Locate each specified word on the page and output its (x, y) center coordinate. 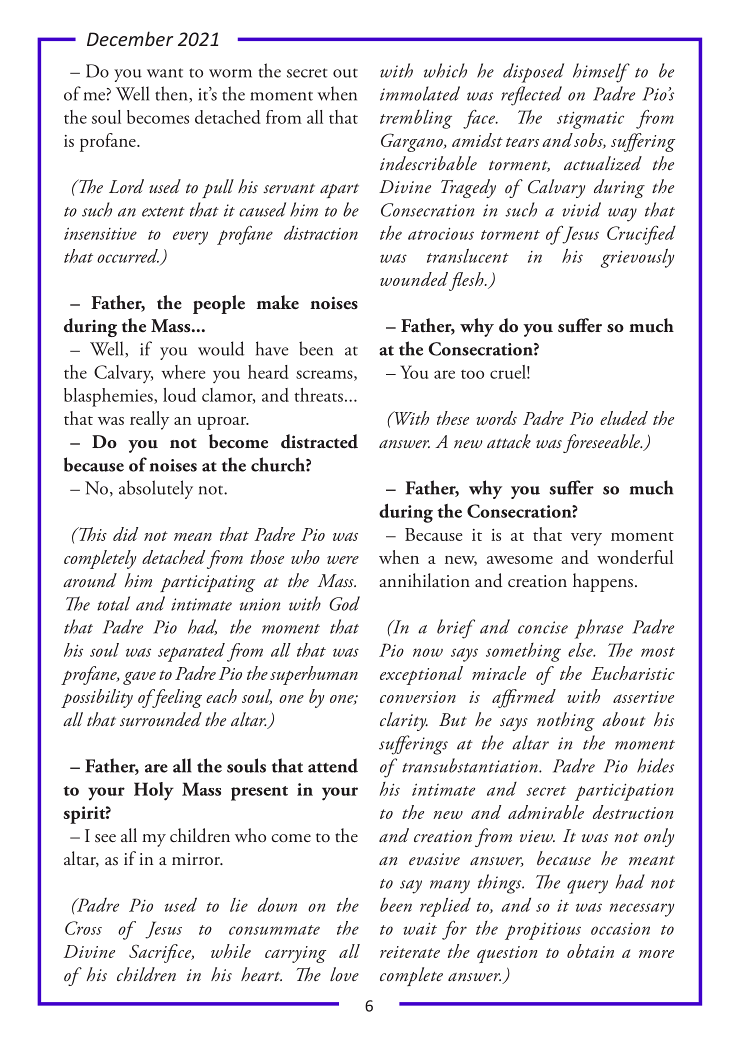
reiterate (410, 952)
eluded (624, 418)
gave (139, 678)
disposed (533, 73)
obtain (590, 951)
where (183, 372)
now (428, 652)
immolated (420, 93)
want (165, 73)
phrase (599, 629)
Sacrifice (161, 953)
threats (318, 395)
